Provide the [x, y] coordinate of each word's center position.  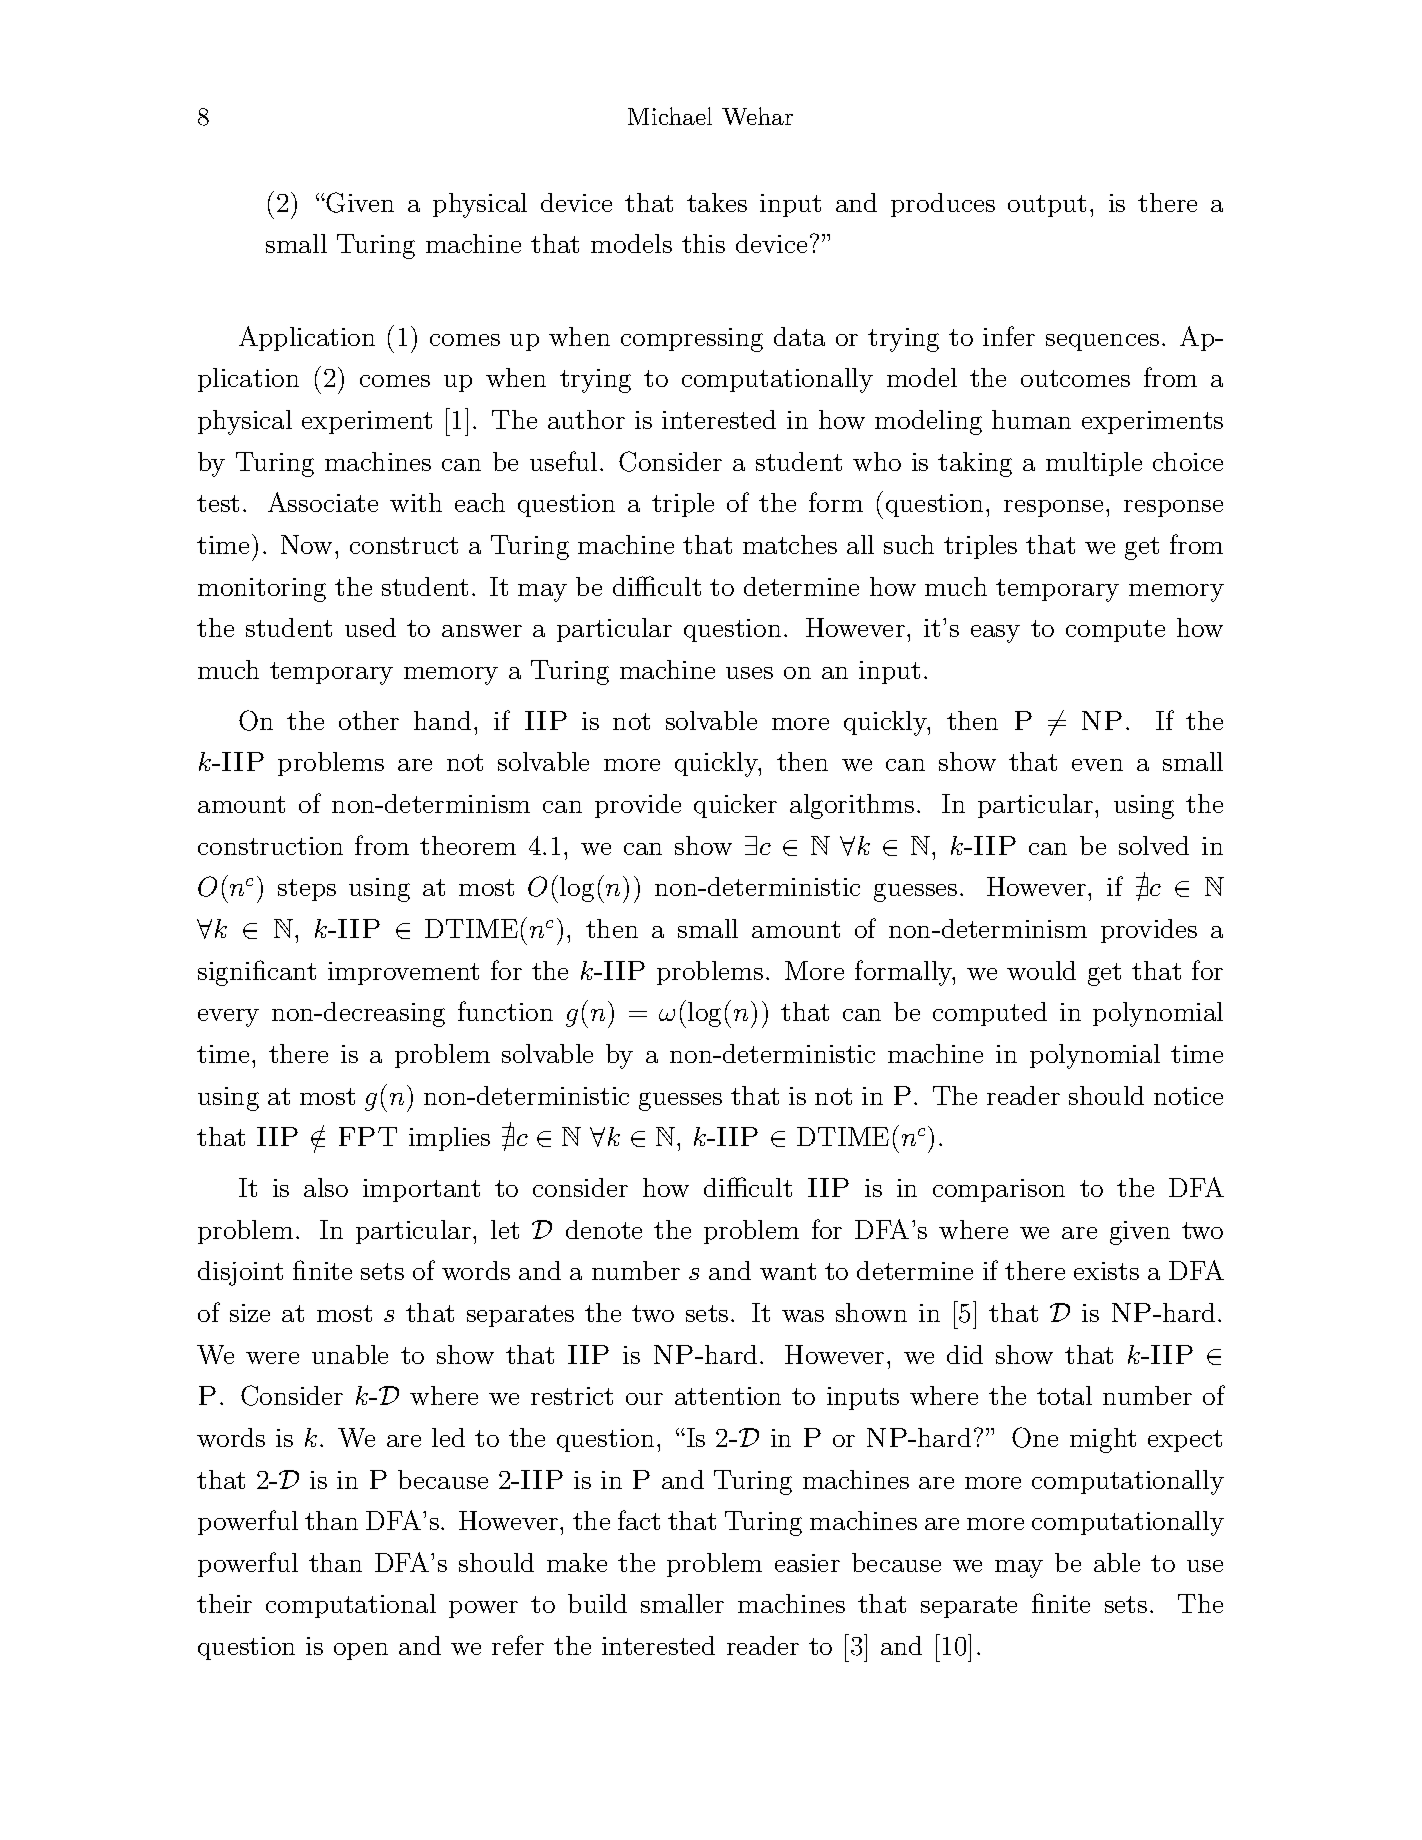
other [369, 720]
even [1097, 765]
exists [1106, 1271]
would [1041, 970]
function [505, 1011]
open [361, 1651]
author [586, 419]
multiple [1094, 464]
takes [717, 202]
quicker [735, 806]
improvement [403, 973]
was [803, 1316]
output [1047, 206]
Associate [323, 502]
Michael [670, 116]
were [272, 1358]
